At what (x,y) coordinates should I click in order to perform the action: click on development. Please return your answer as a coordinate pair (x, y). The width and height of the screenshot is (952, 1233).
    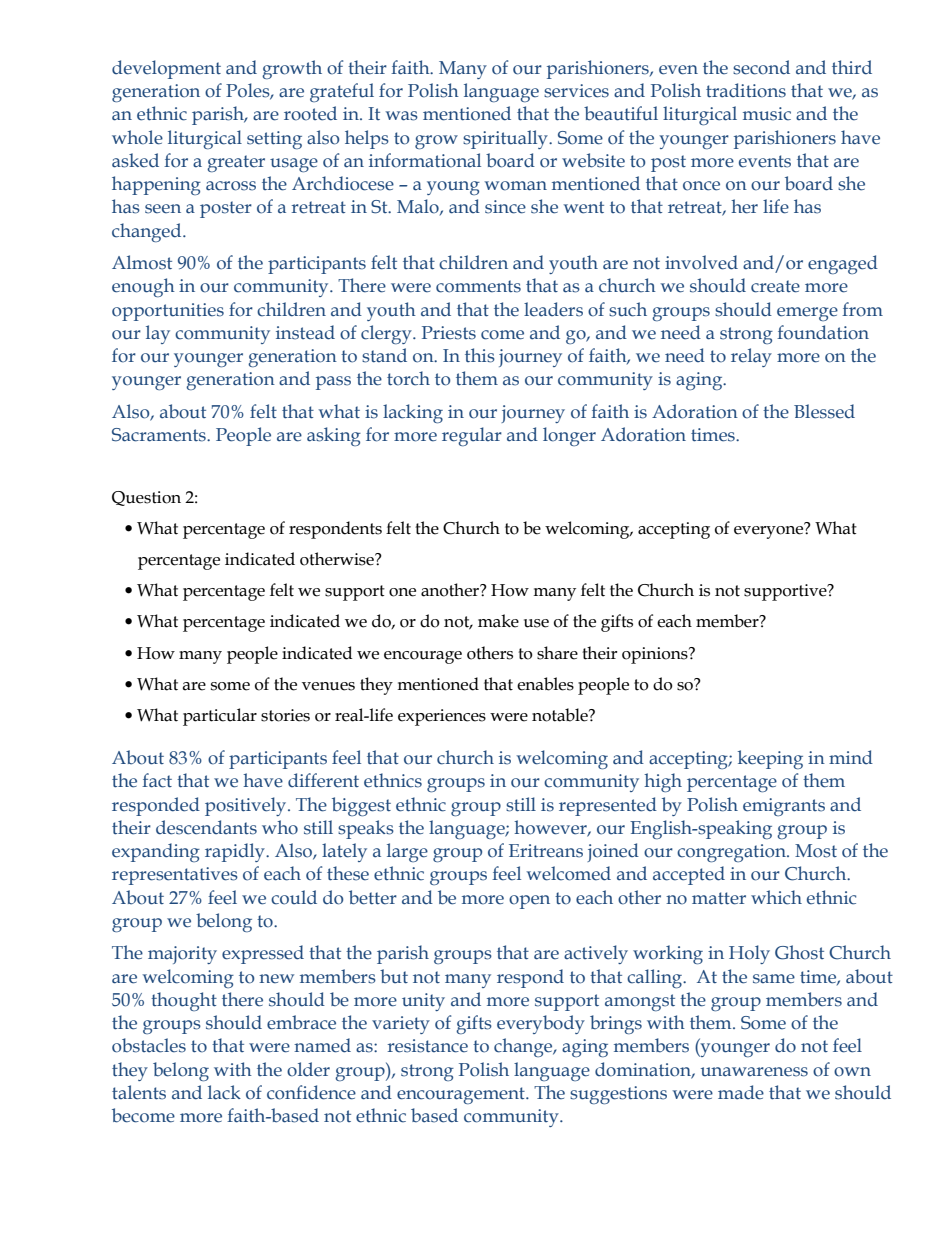
    Looking at the image, I should click on (166, 69).
